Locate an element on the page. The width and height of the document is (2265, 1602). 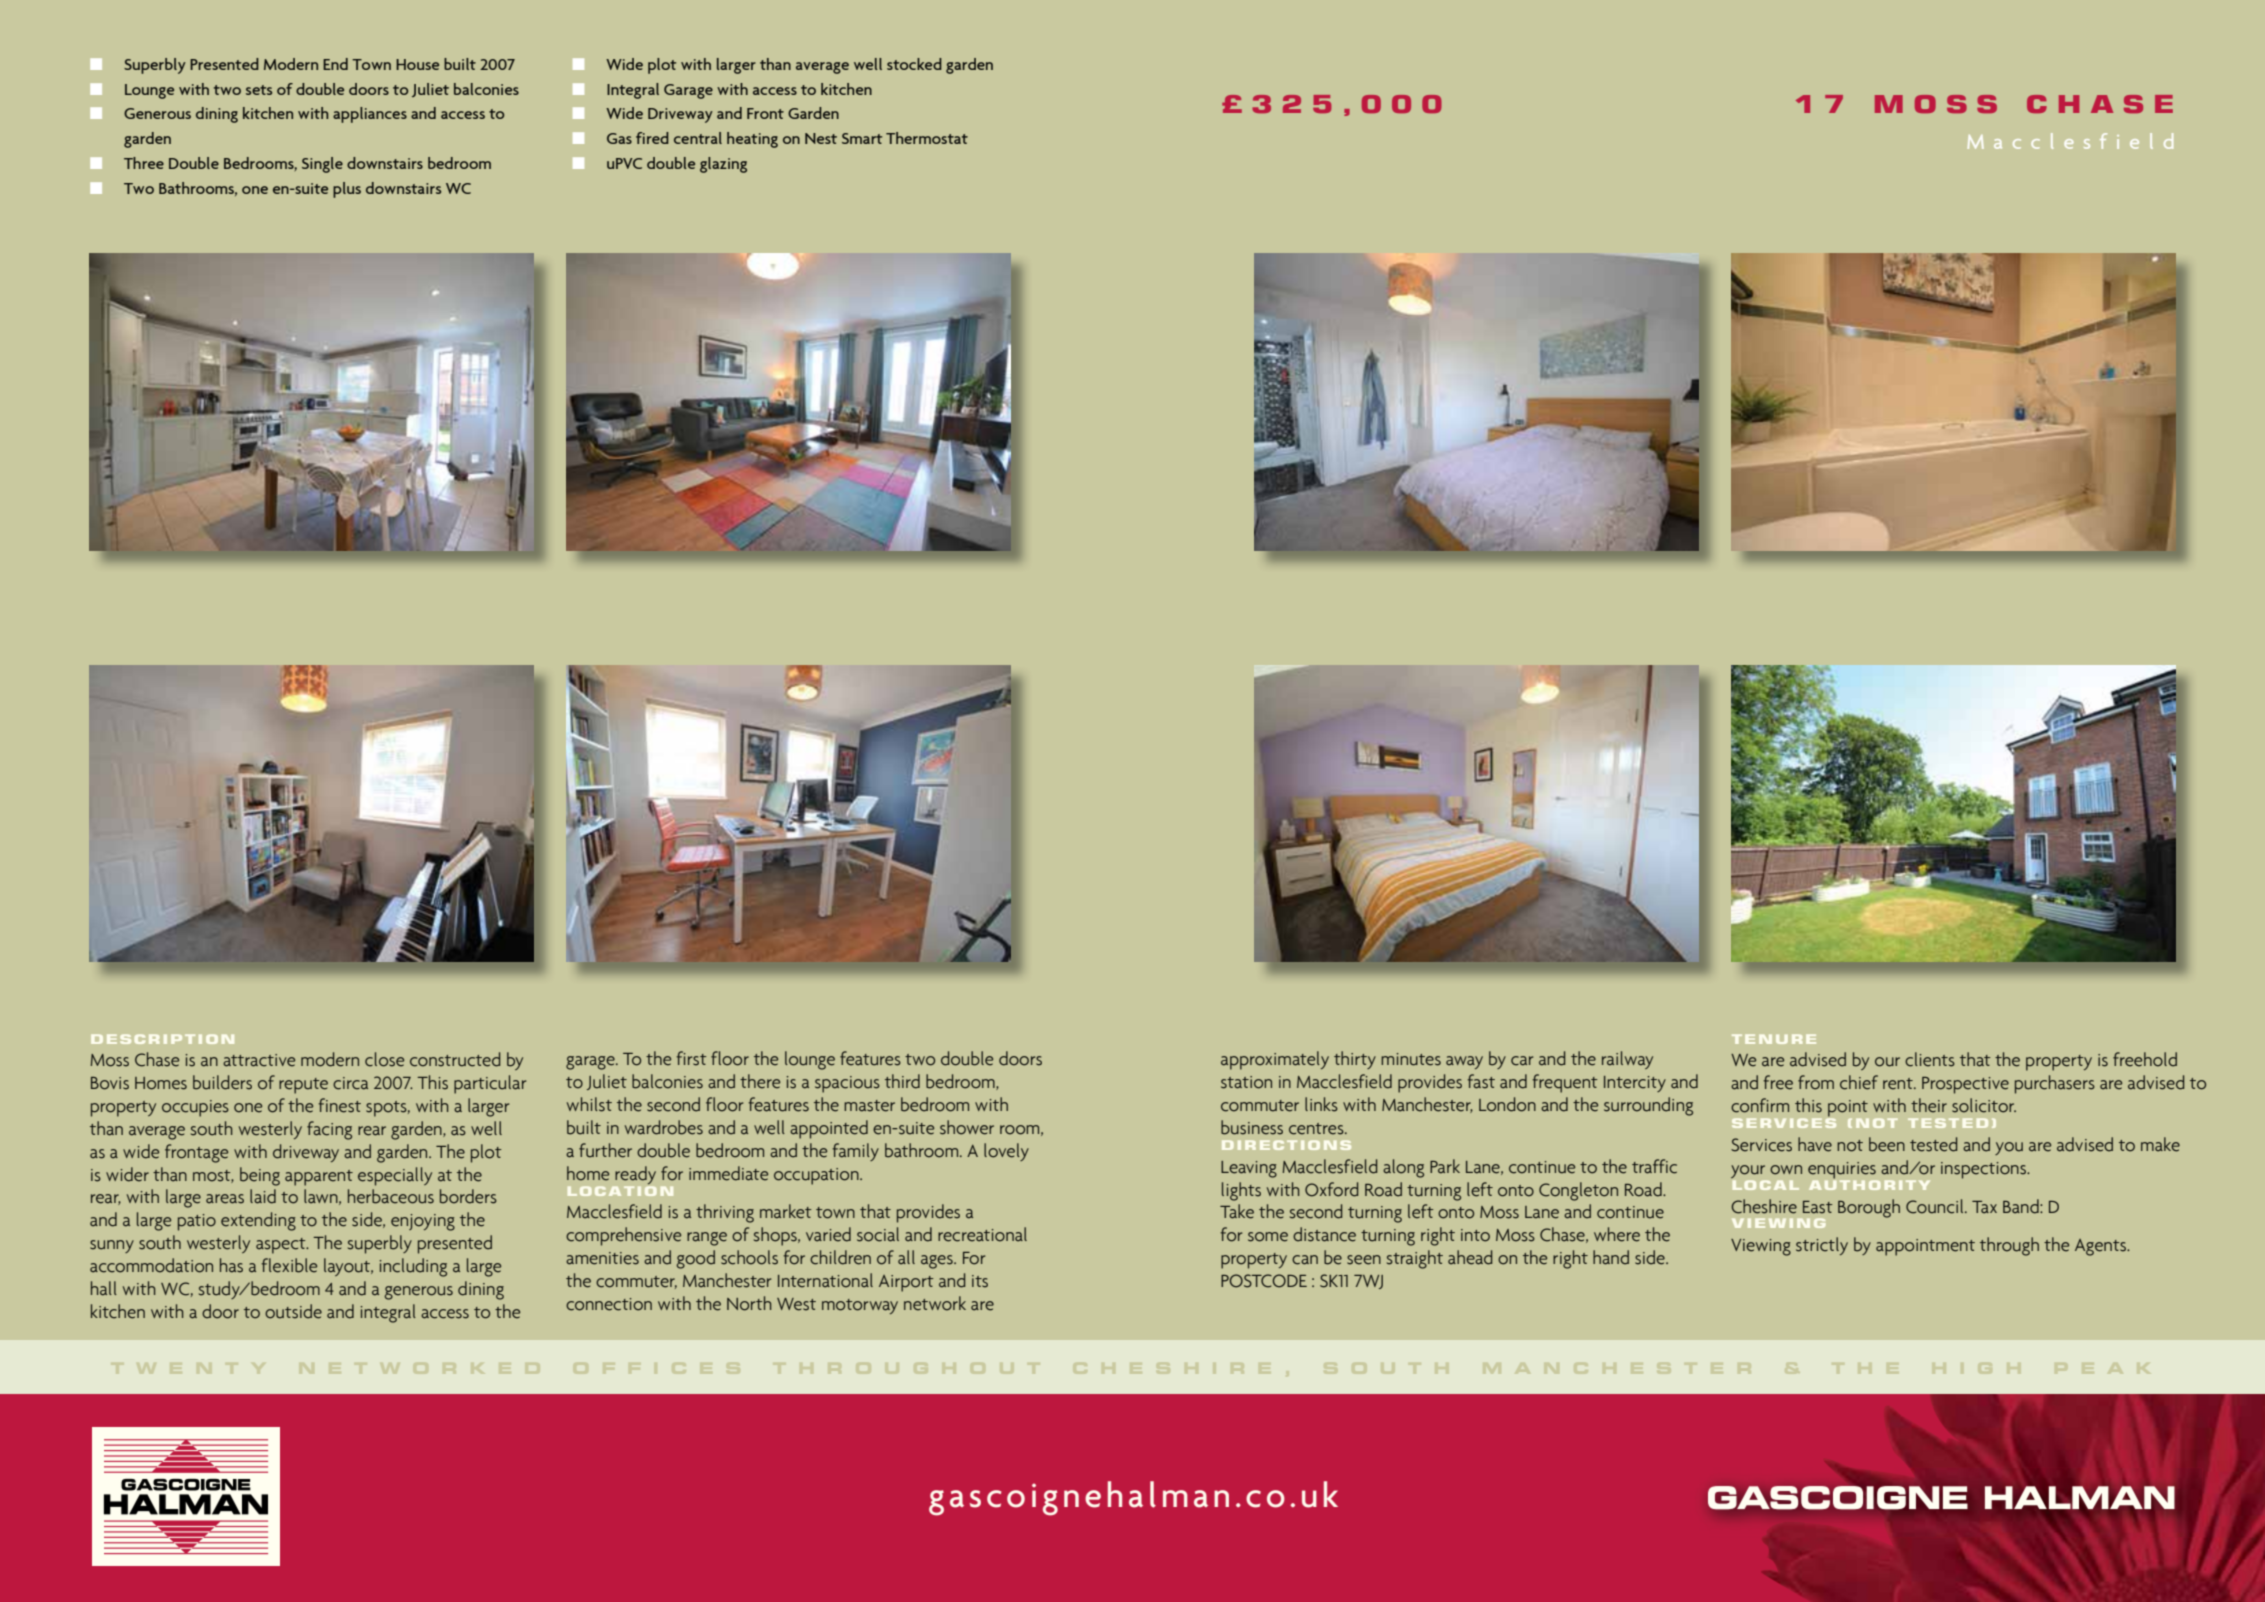
approximately is located at coordinates (1275, 1060).
